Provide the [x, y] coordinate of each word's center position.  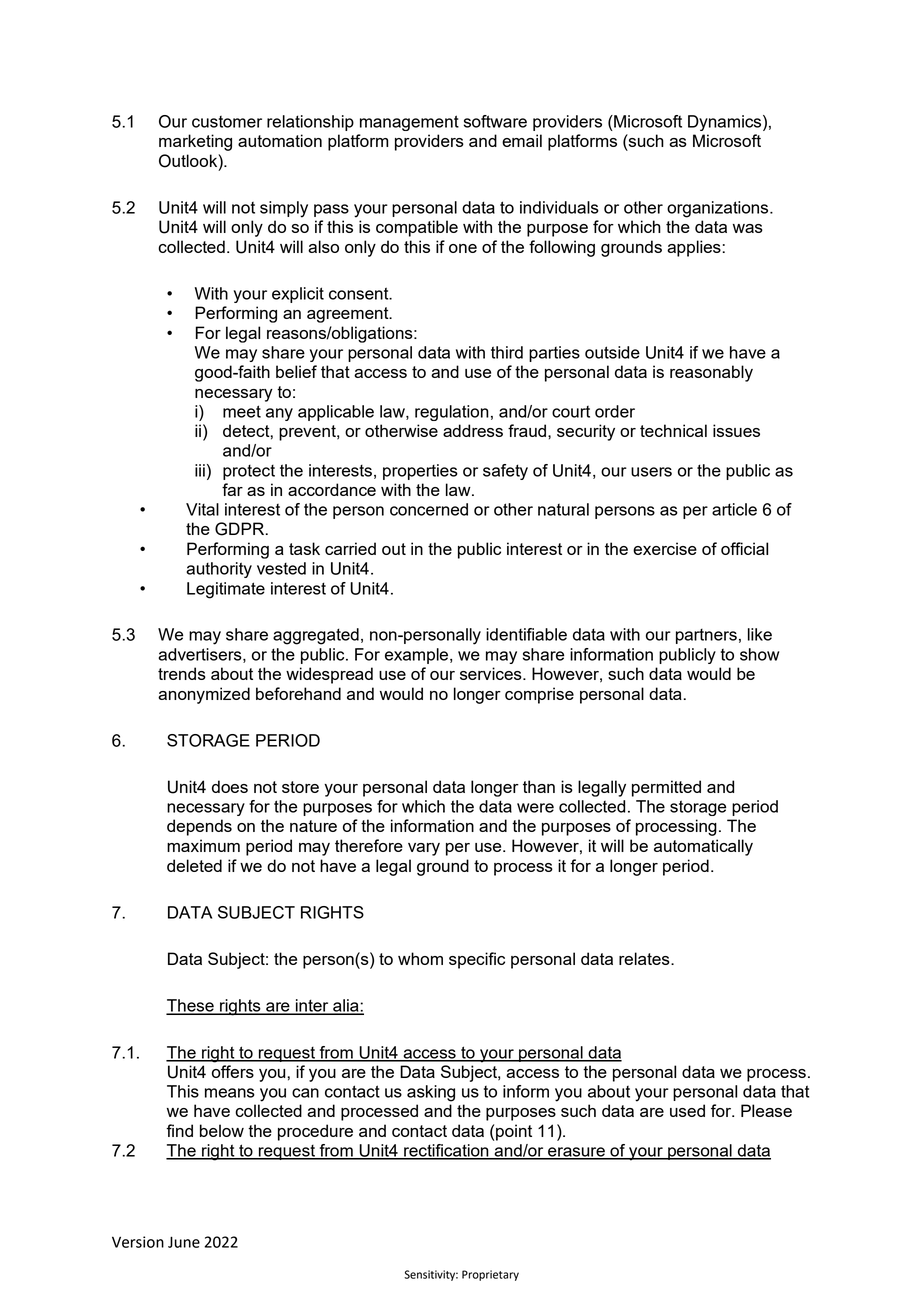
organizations [719, 209]
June [184, 1242]
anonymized [204, 695]
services [492, 673]
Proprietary [490, 1275]
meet [242, 411]
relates [645, 958]
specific [477, 960]
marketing [195, 142]
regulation [452, 413]
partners [706, 636]
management [409, 123]
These [191, 1006]
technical [673, 430]
